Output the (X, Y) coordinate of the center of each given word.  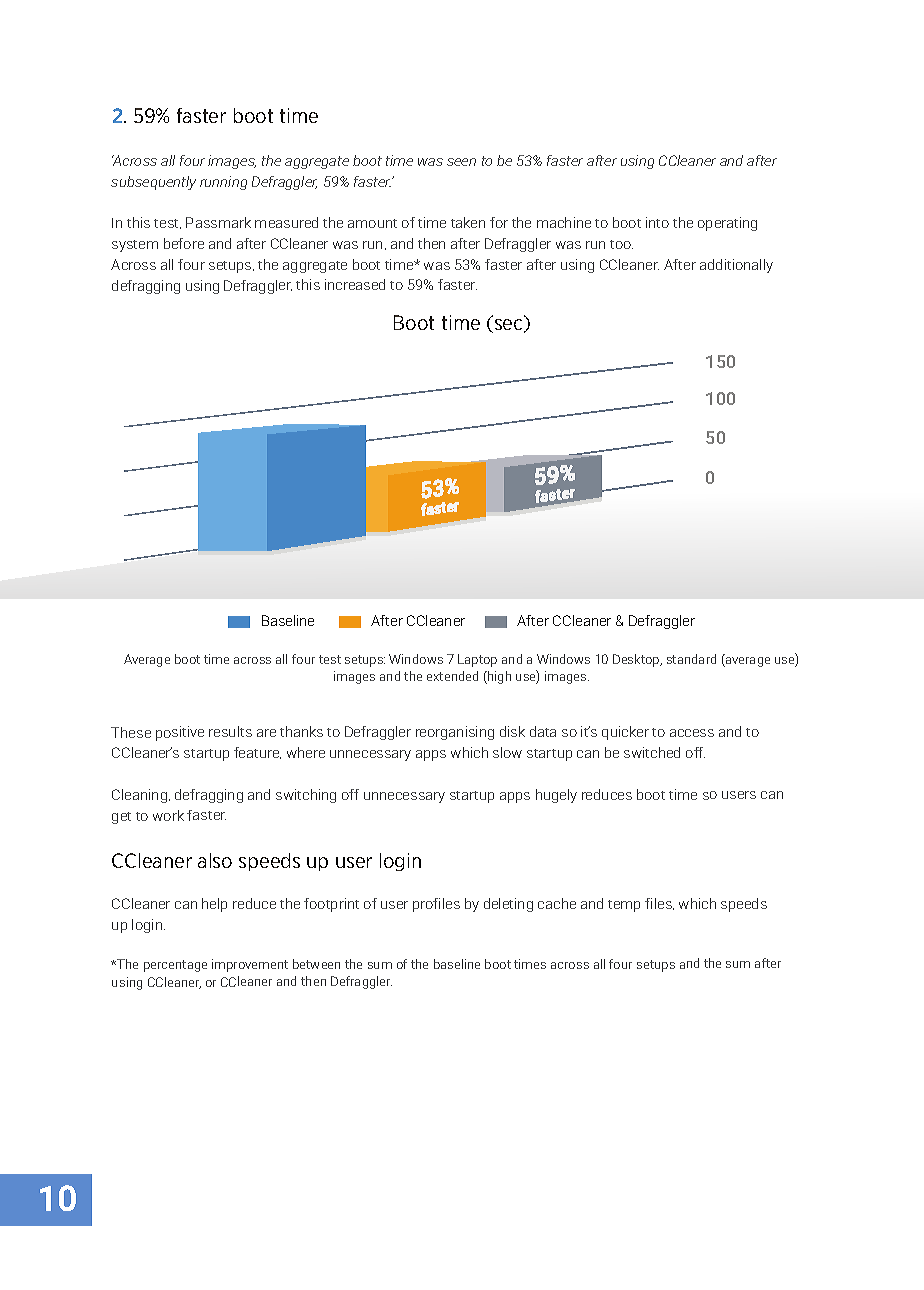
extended (452, 676)
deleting (508, 905)
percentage (175, 966)
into (657, 222)
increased (355, 284)
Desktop (637, 660)
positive (180, 733)
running (223, 183)
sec (508, 326)
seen (461, 162)
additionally (736, 266)
